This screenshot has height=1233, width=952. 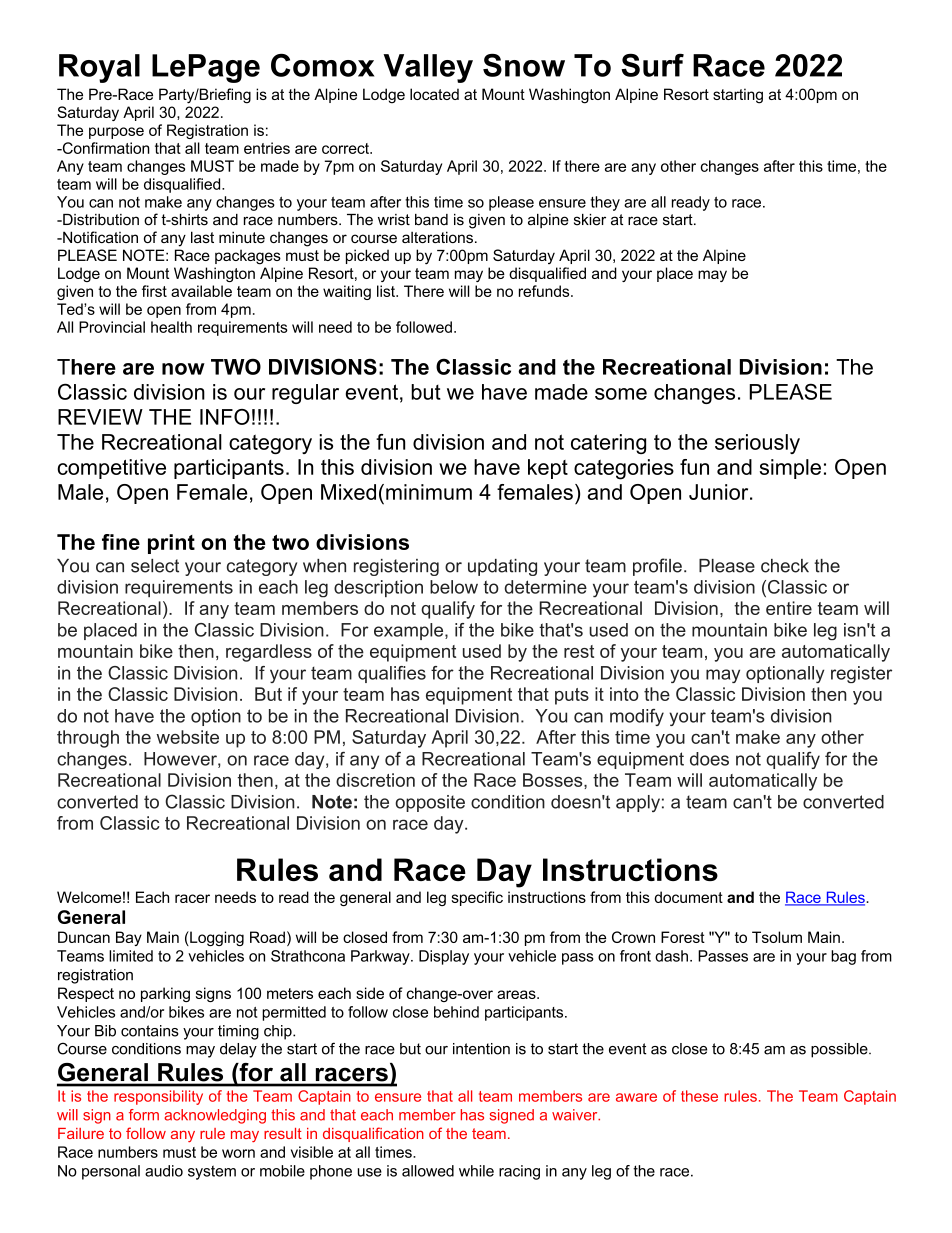 I want to click on purpose, so click(x=116, y=133).
